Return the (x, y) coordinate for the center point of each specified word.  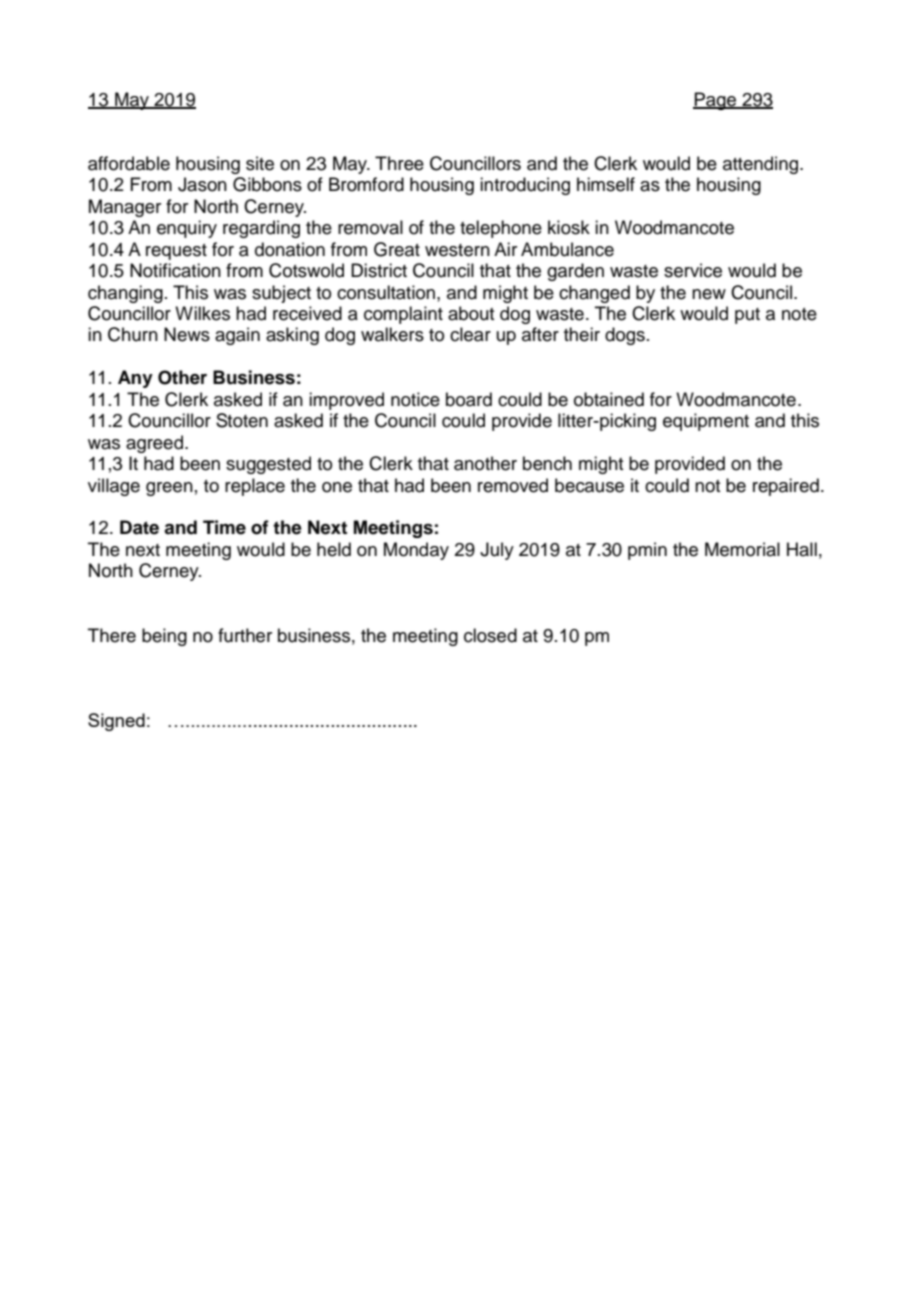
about (471, 313)
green (169, 489)
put (747, 316)
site (260, 163)
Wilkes (202, 313)
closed (490, 635)
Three (399, 163)
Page (716, 101)
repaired (786, 487)
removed (513, 485)
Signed (116, 722)
